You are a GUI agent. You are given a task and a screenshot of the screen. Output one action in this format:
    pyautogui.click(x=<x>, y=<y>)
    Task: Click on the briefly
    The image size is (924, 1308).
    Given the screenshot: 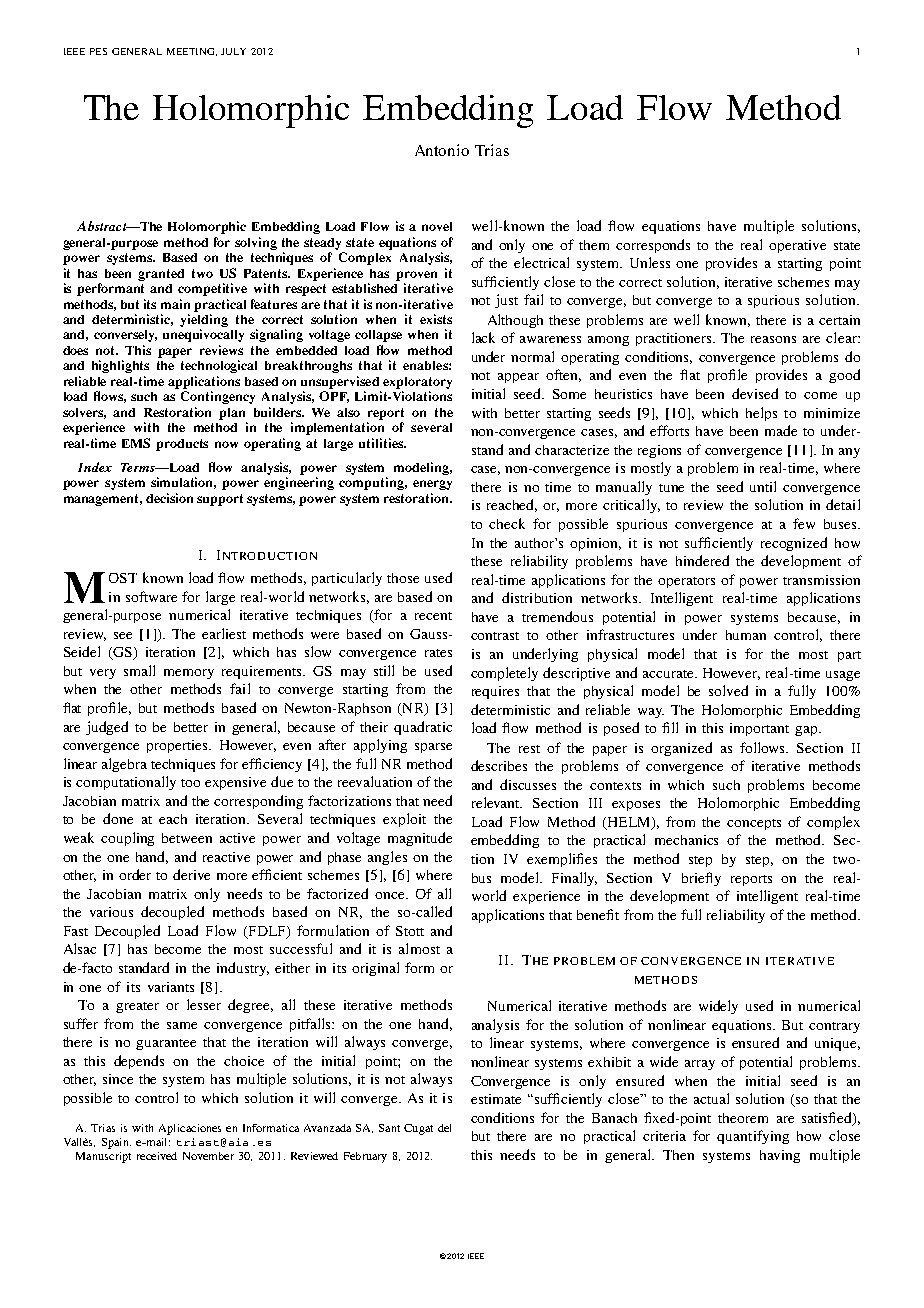 What is the action you would take?
    pyautogui.click(x=701, y=879)
